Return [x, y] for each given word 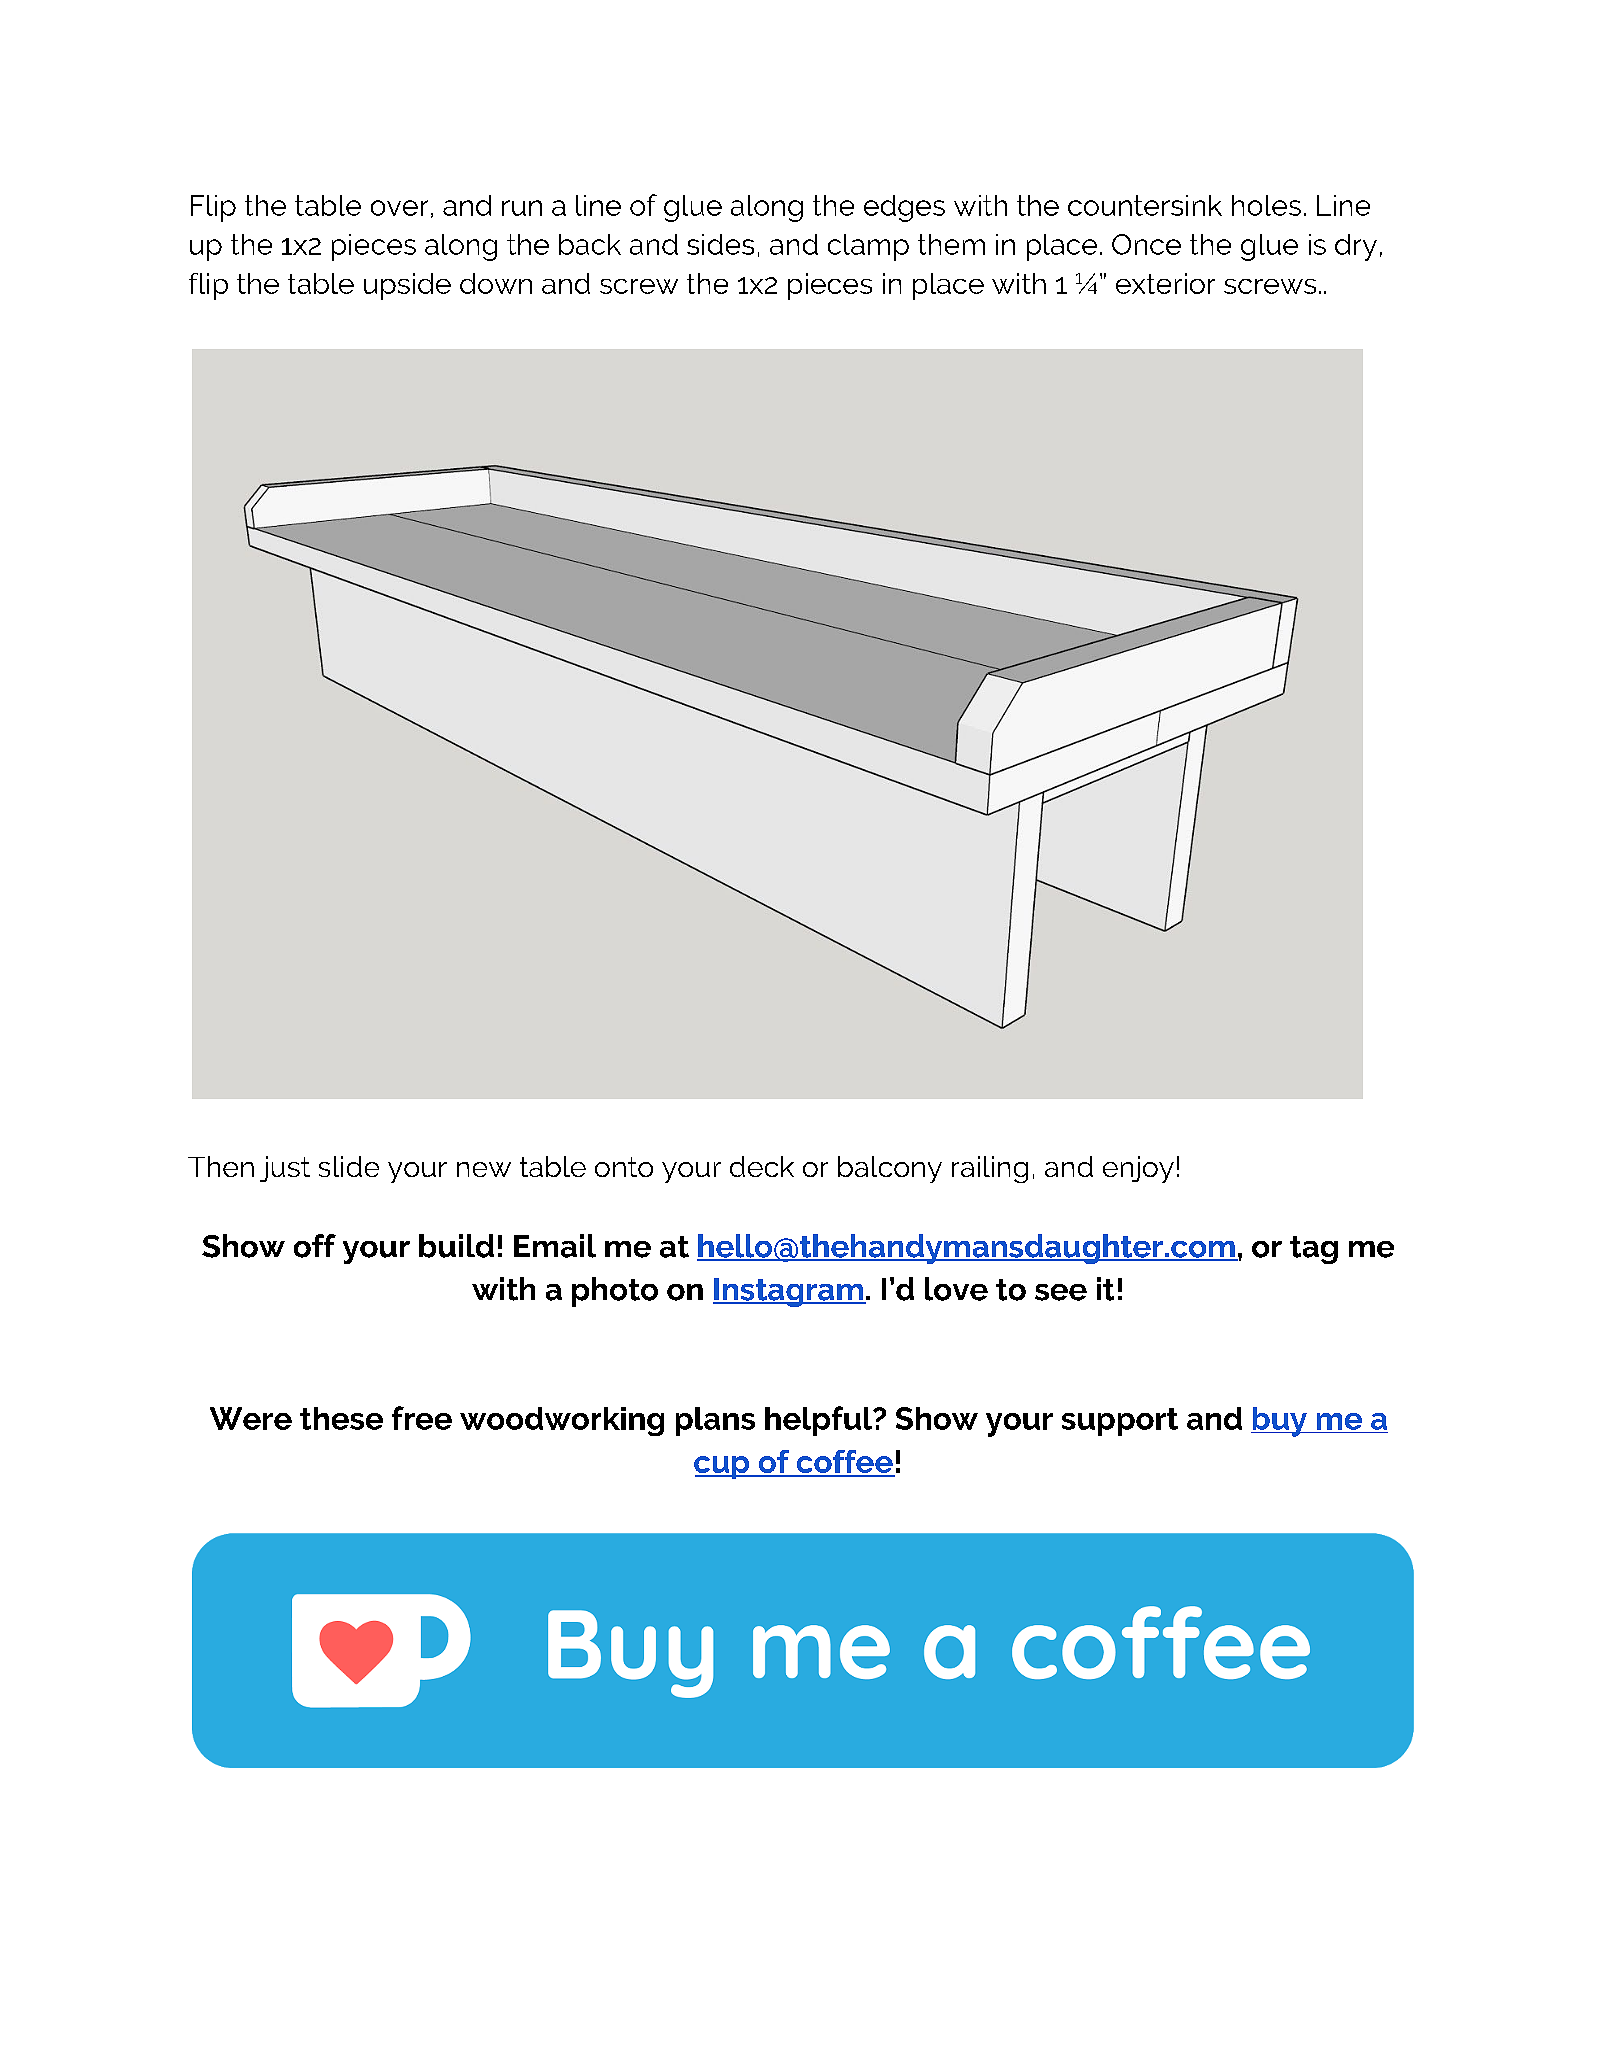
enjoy [1138, 1169]
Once [1146, 244]
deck [762, 1166]
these [341, 1418]
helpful [819, 1421]
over [399, 208]
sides [720, 244]
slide [349, 1166]
